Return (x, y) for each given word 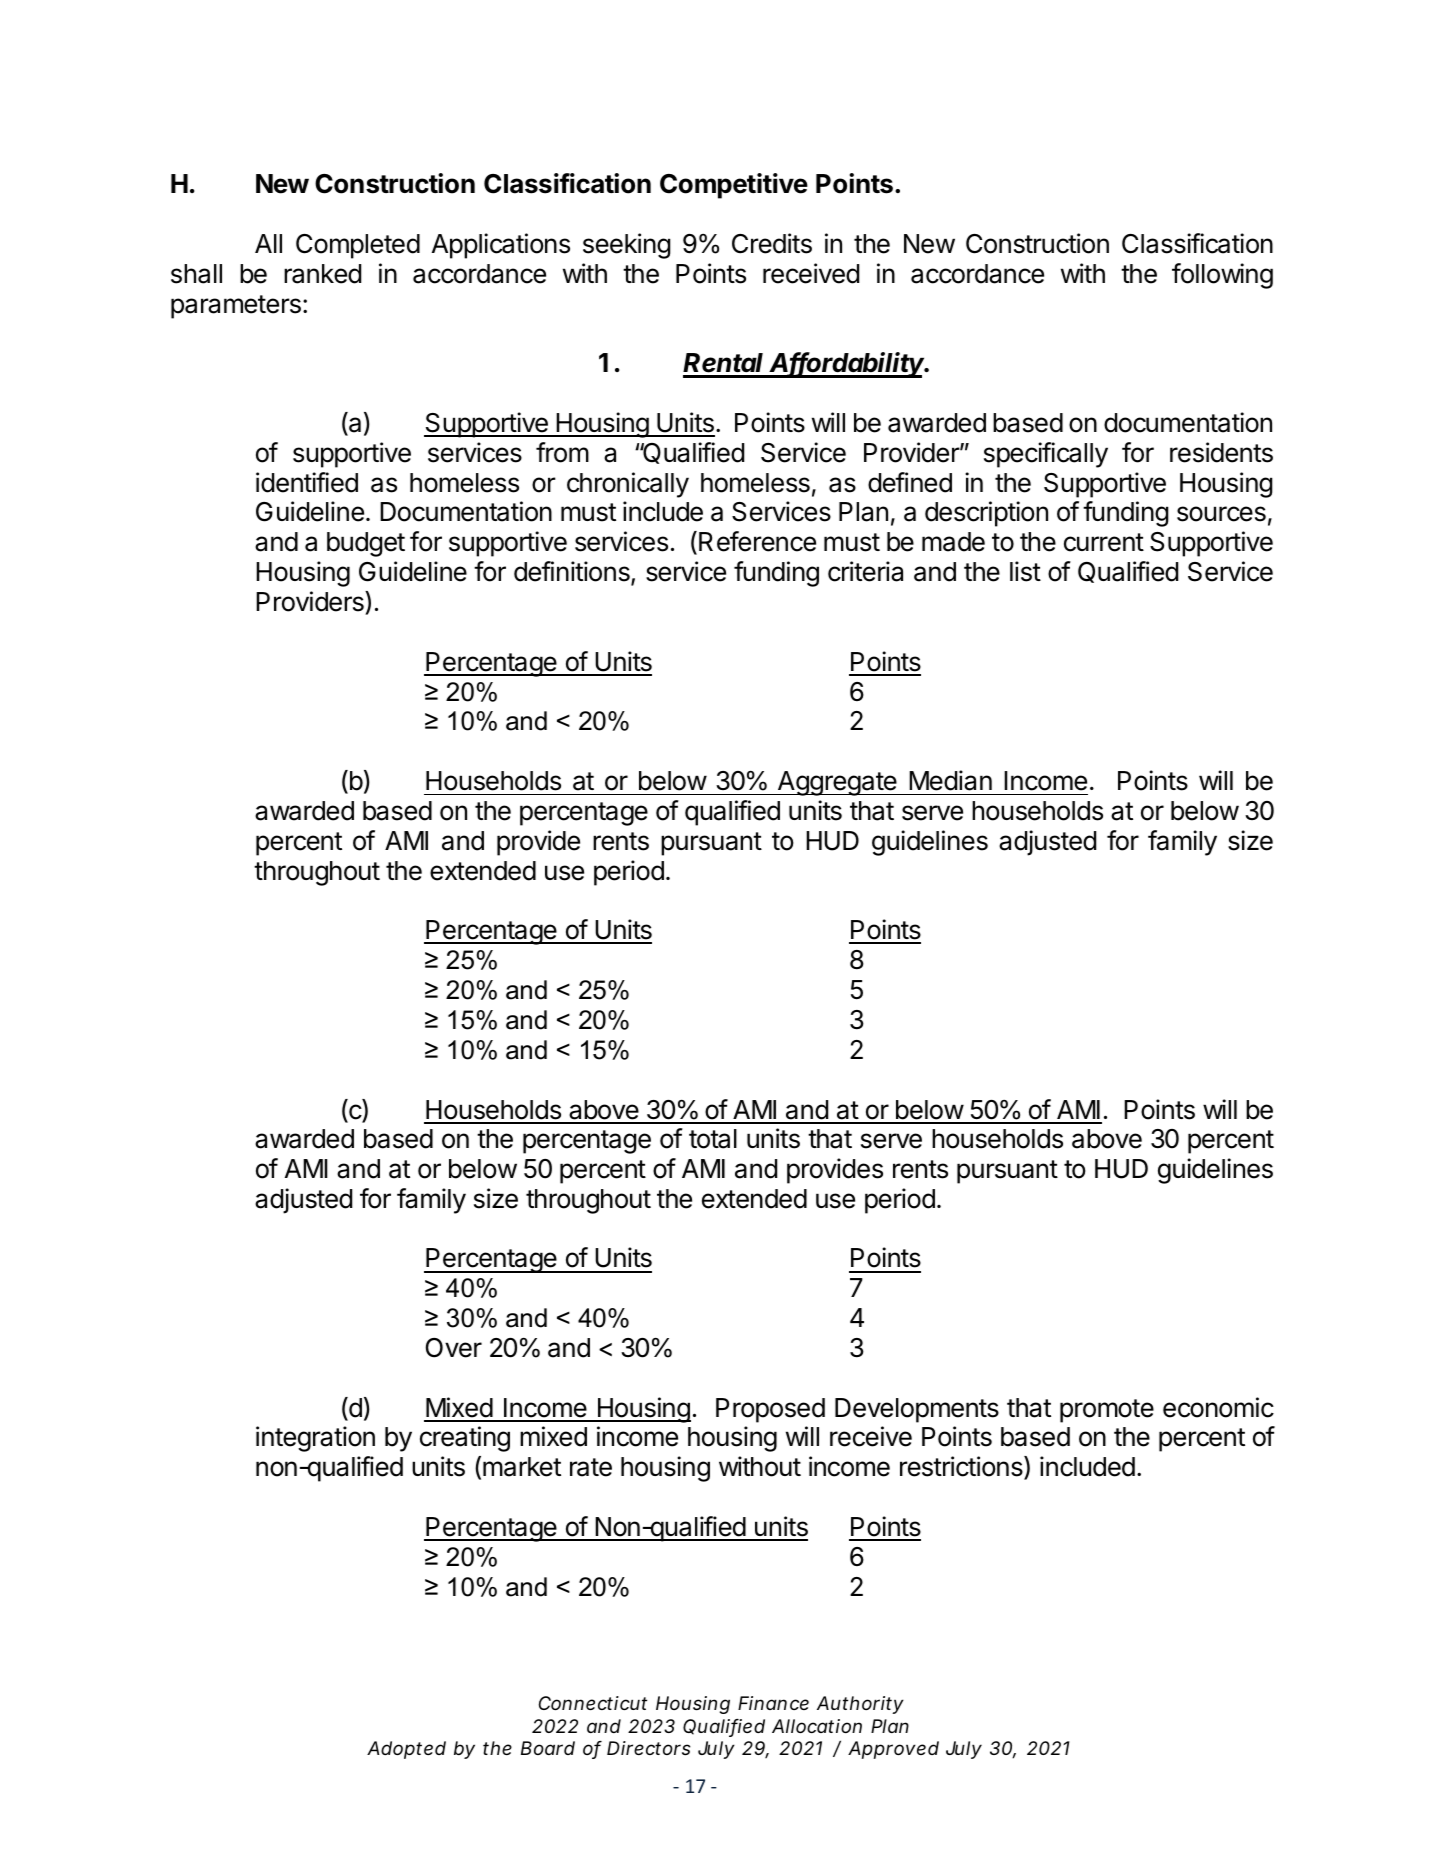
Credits (772, 243)
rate (591, 1467)
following (1222, 276)
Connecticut (593, 1703)
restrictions (962, 1468)
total (713, 1139)
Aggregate (837, 783)
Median (950, 780)
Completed (358, 246)
